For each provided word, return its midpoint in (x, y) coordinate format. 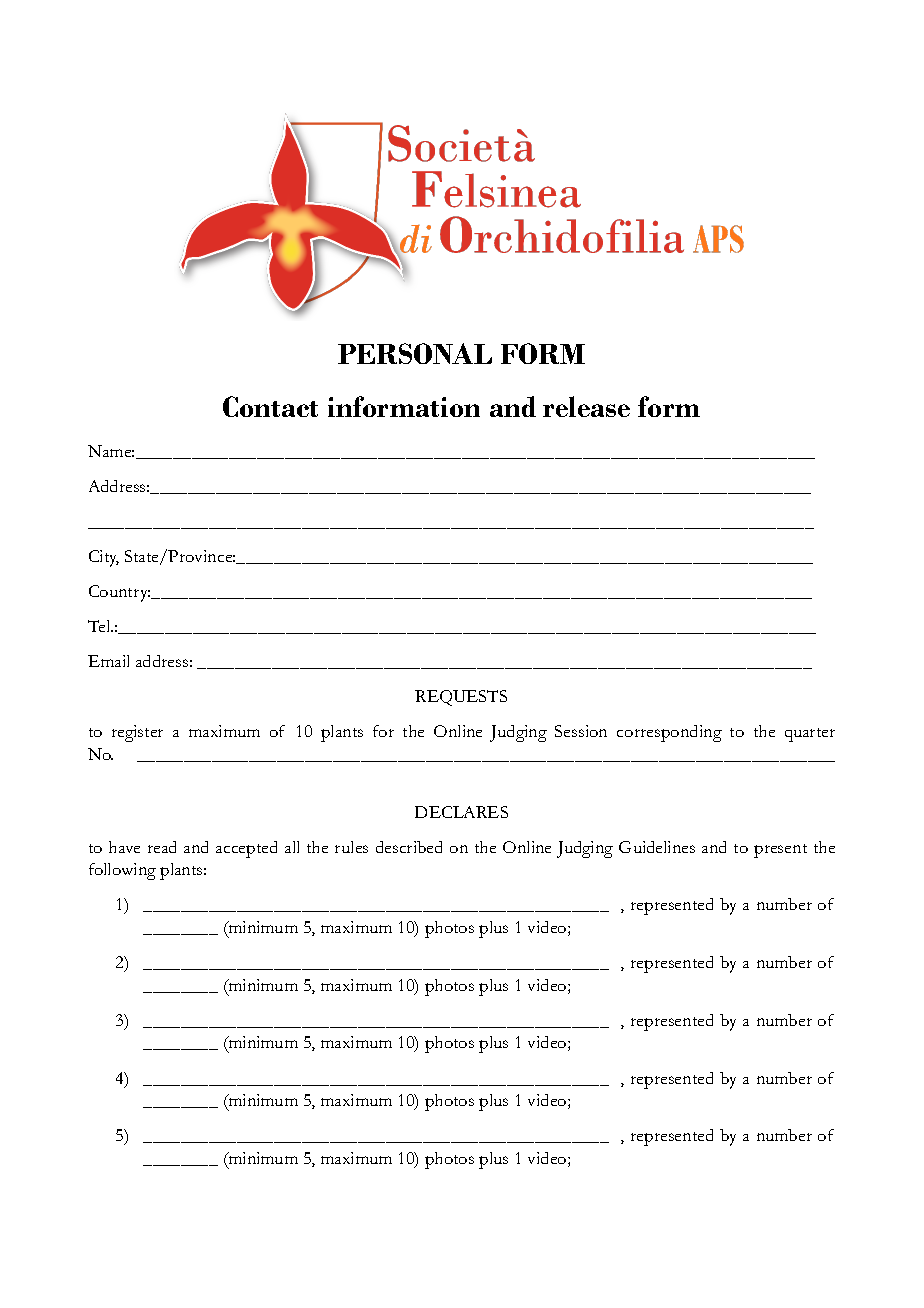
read (162, 847)
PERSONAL (415, 353)
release (586, 406)
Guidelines (657, 847)
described (409, 847)
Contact (270, 406)
